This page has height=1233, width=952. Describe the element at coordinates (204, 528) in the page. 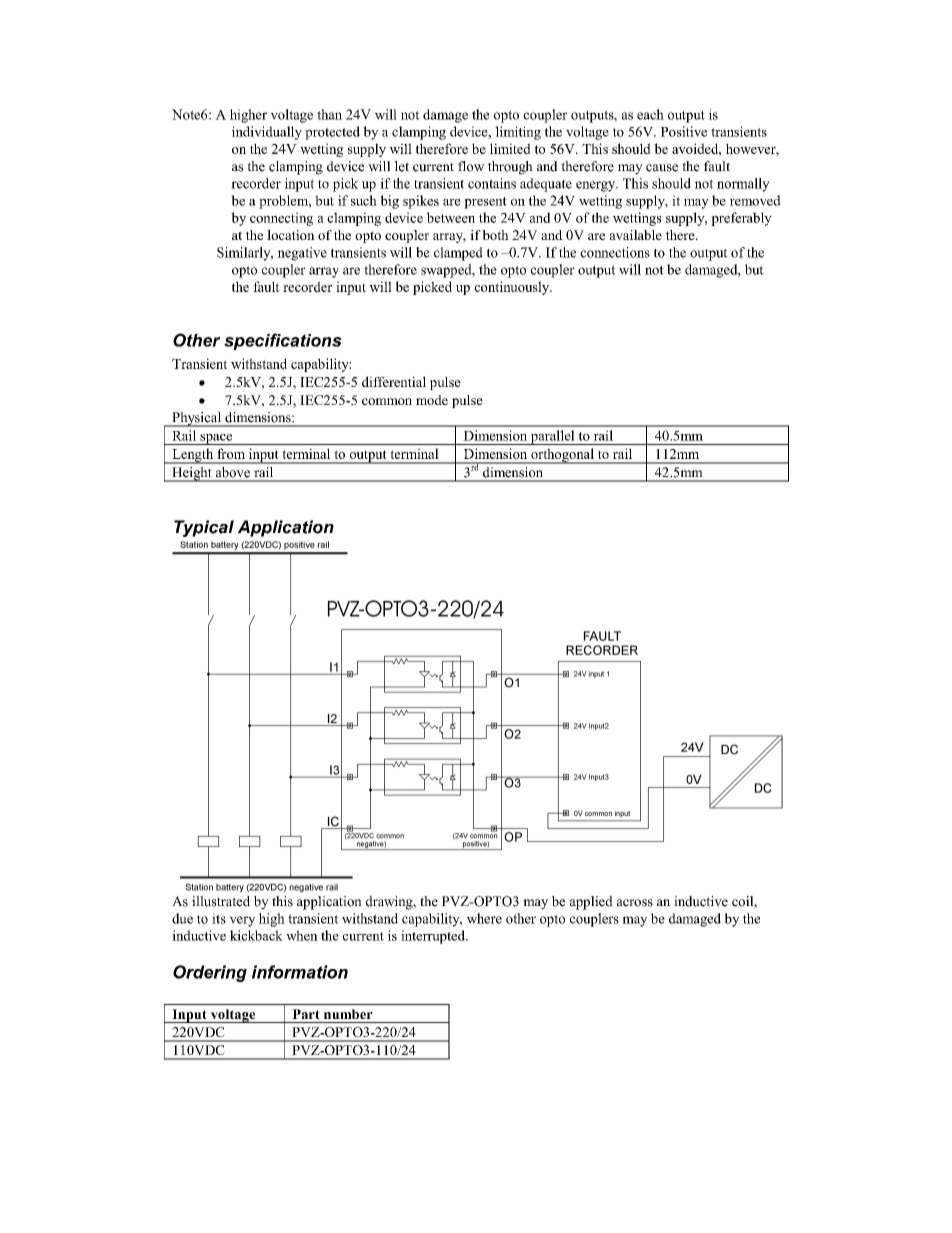

I see `Typical` at that location.
